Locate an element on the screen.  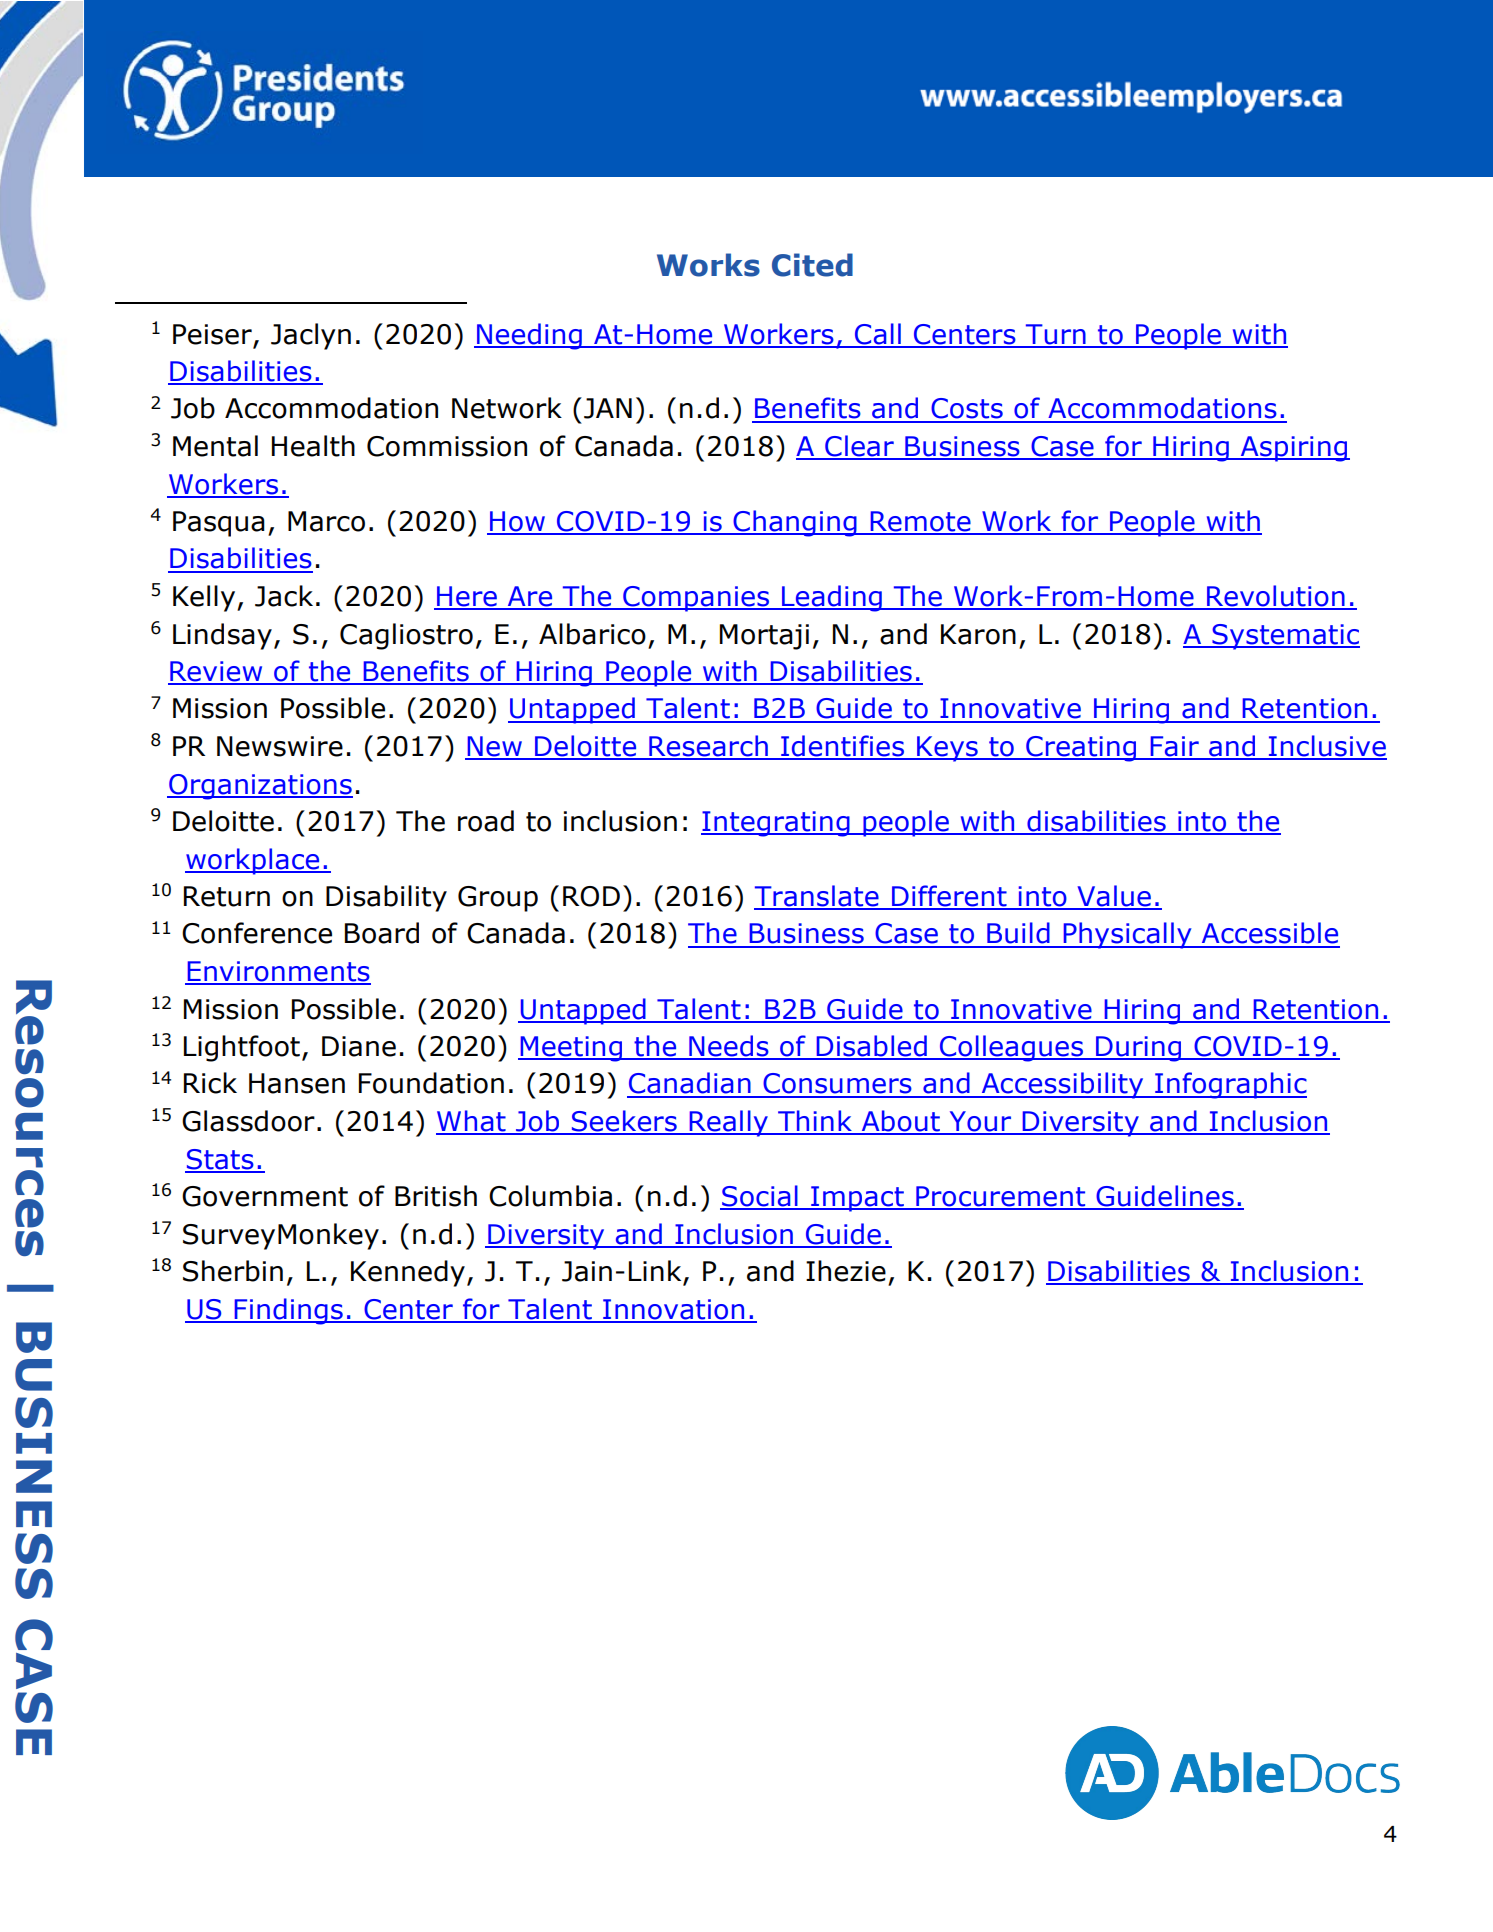
Organizations is located at coordinates (260, 787).
